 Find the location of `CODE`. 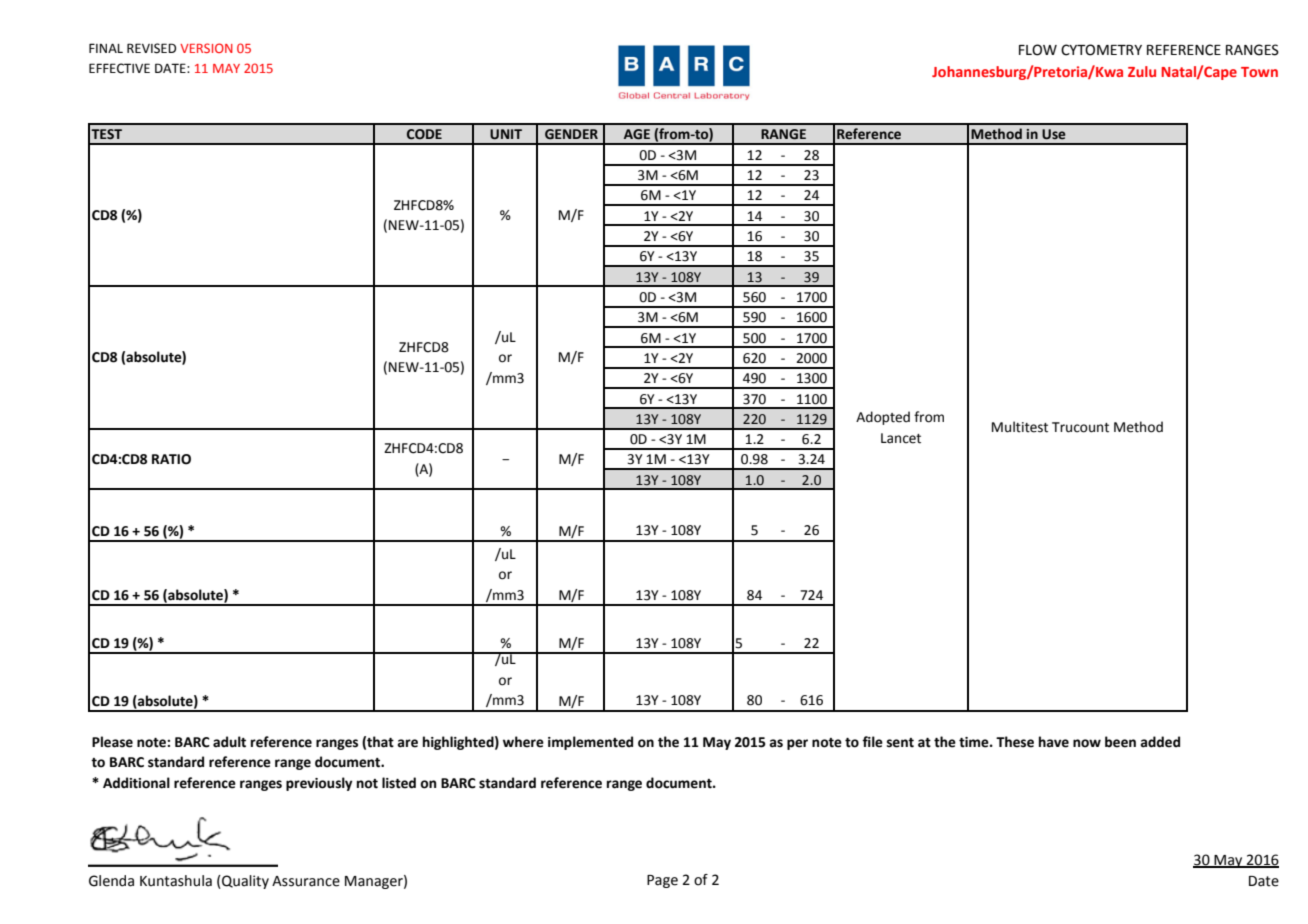

CODE is located at coordinates (424, 134).
